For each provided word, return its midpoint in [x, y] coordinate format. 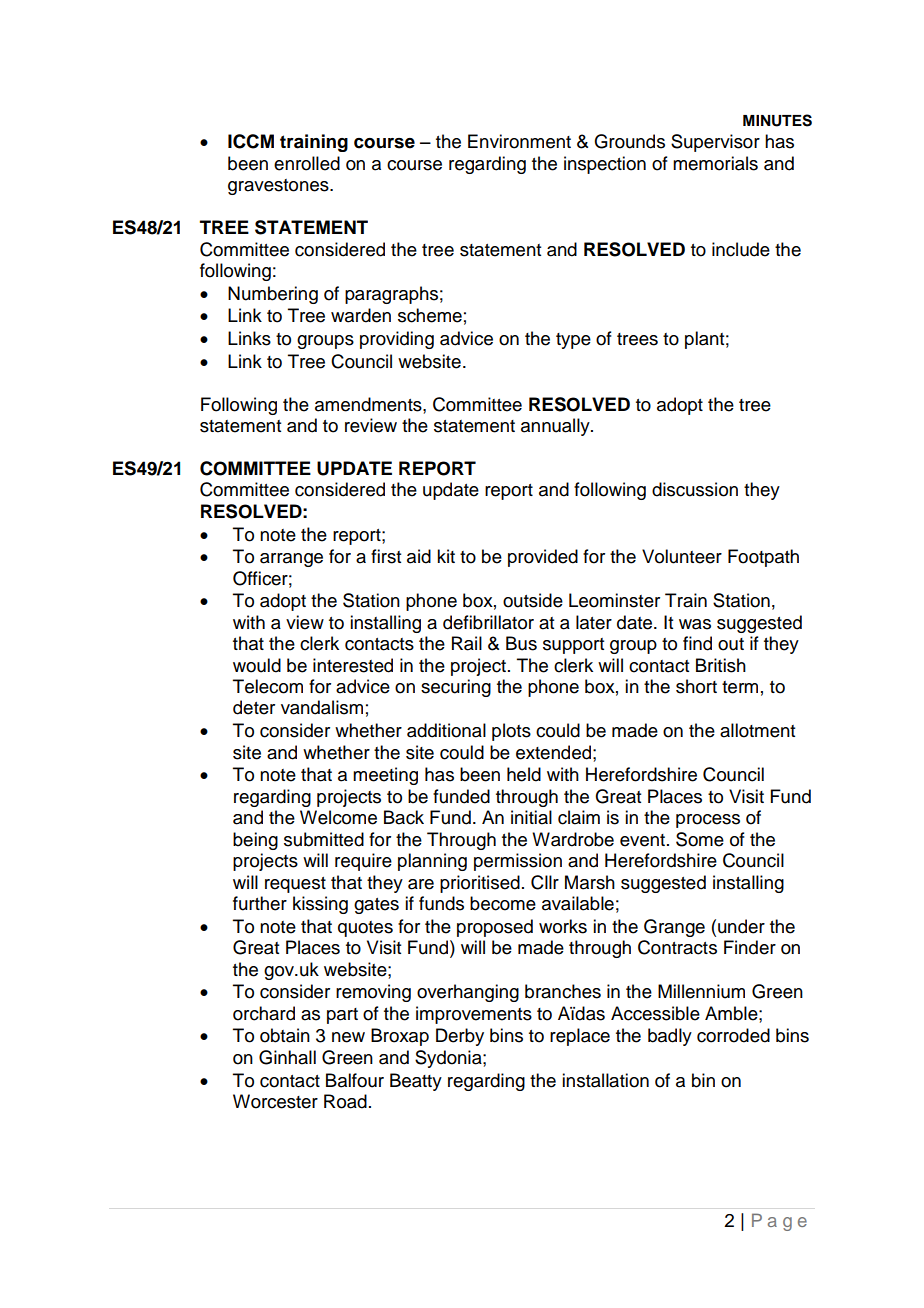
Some [700, 839]
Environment [519, 141]
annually [556, 427]
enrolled [307, 163]
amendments [369, 404]
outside [533, 600]
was [695, 624]
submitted [324, 839]
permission [518, 862]
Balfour [355, 1080]
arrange [291, 560]
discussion [695, 489]
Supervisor [715, 143]
